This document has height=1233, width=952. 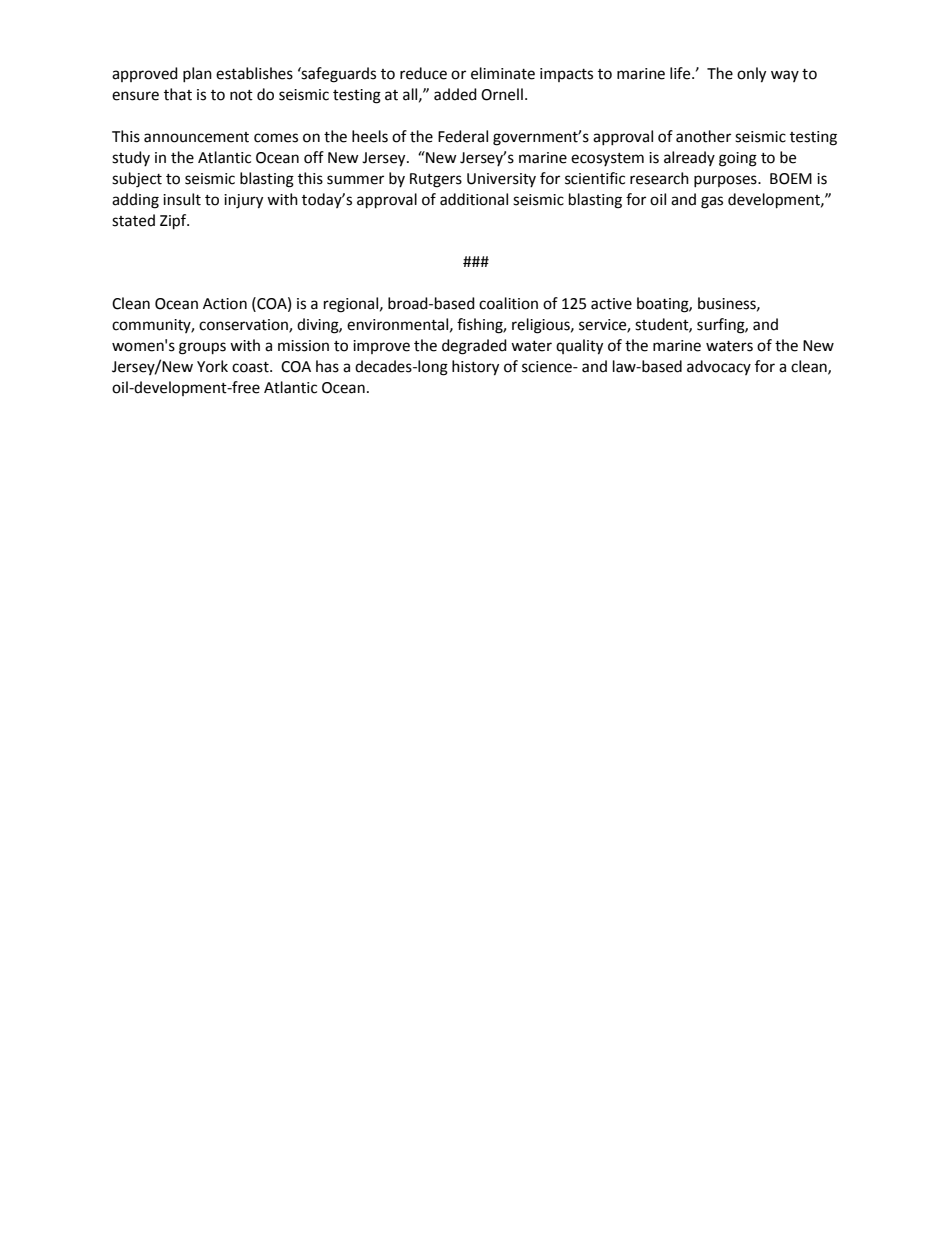 What do you see at coordinates (611, 304) in the document?
I see `active` at bounding box center [611, 304].
